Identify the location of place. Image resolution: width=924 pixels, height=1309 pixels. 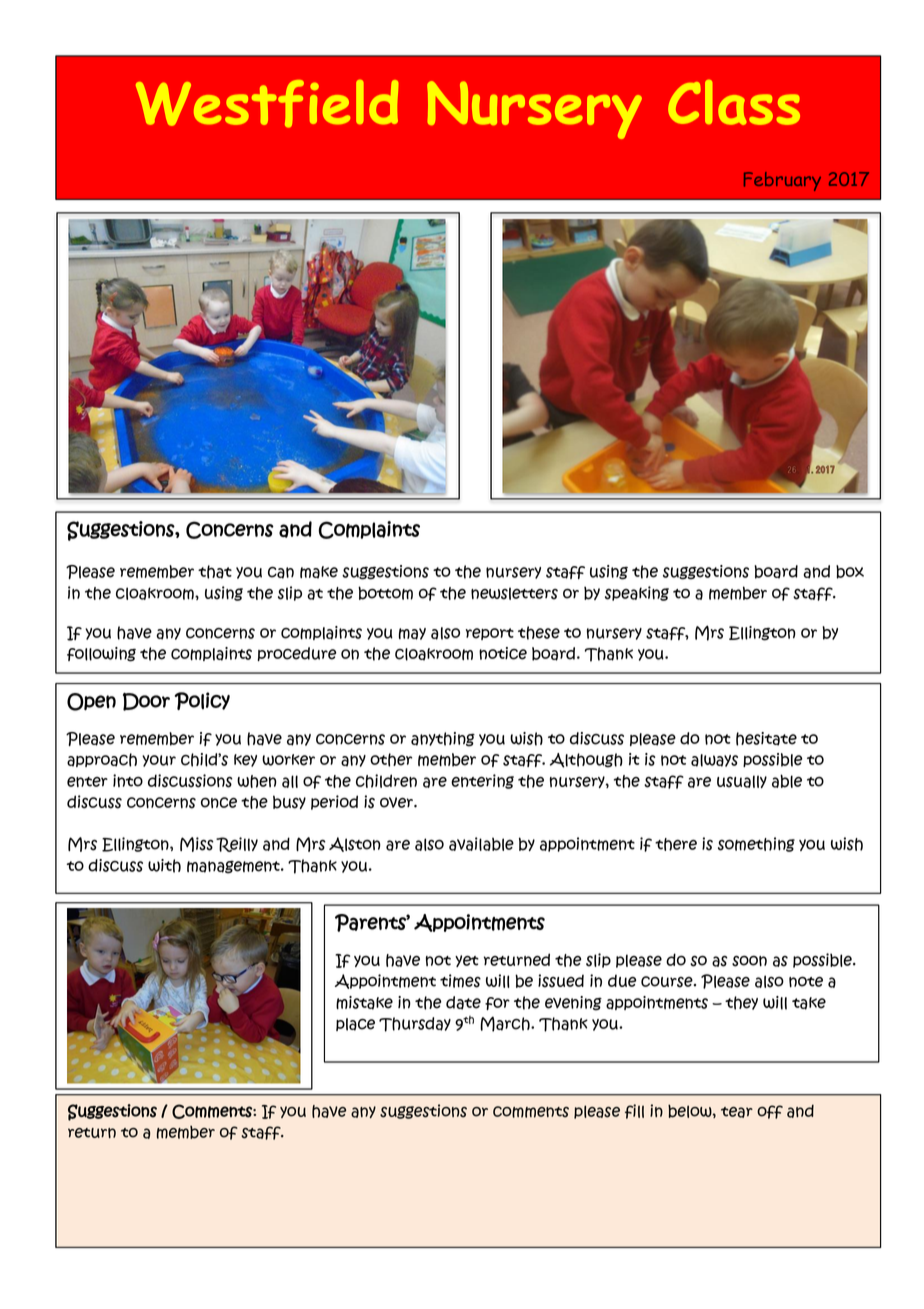
(355, 1024).
